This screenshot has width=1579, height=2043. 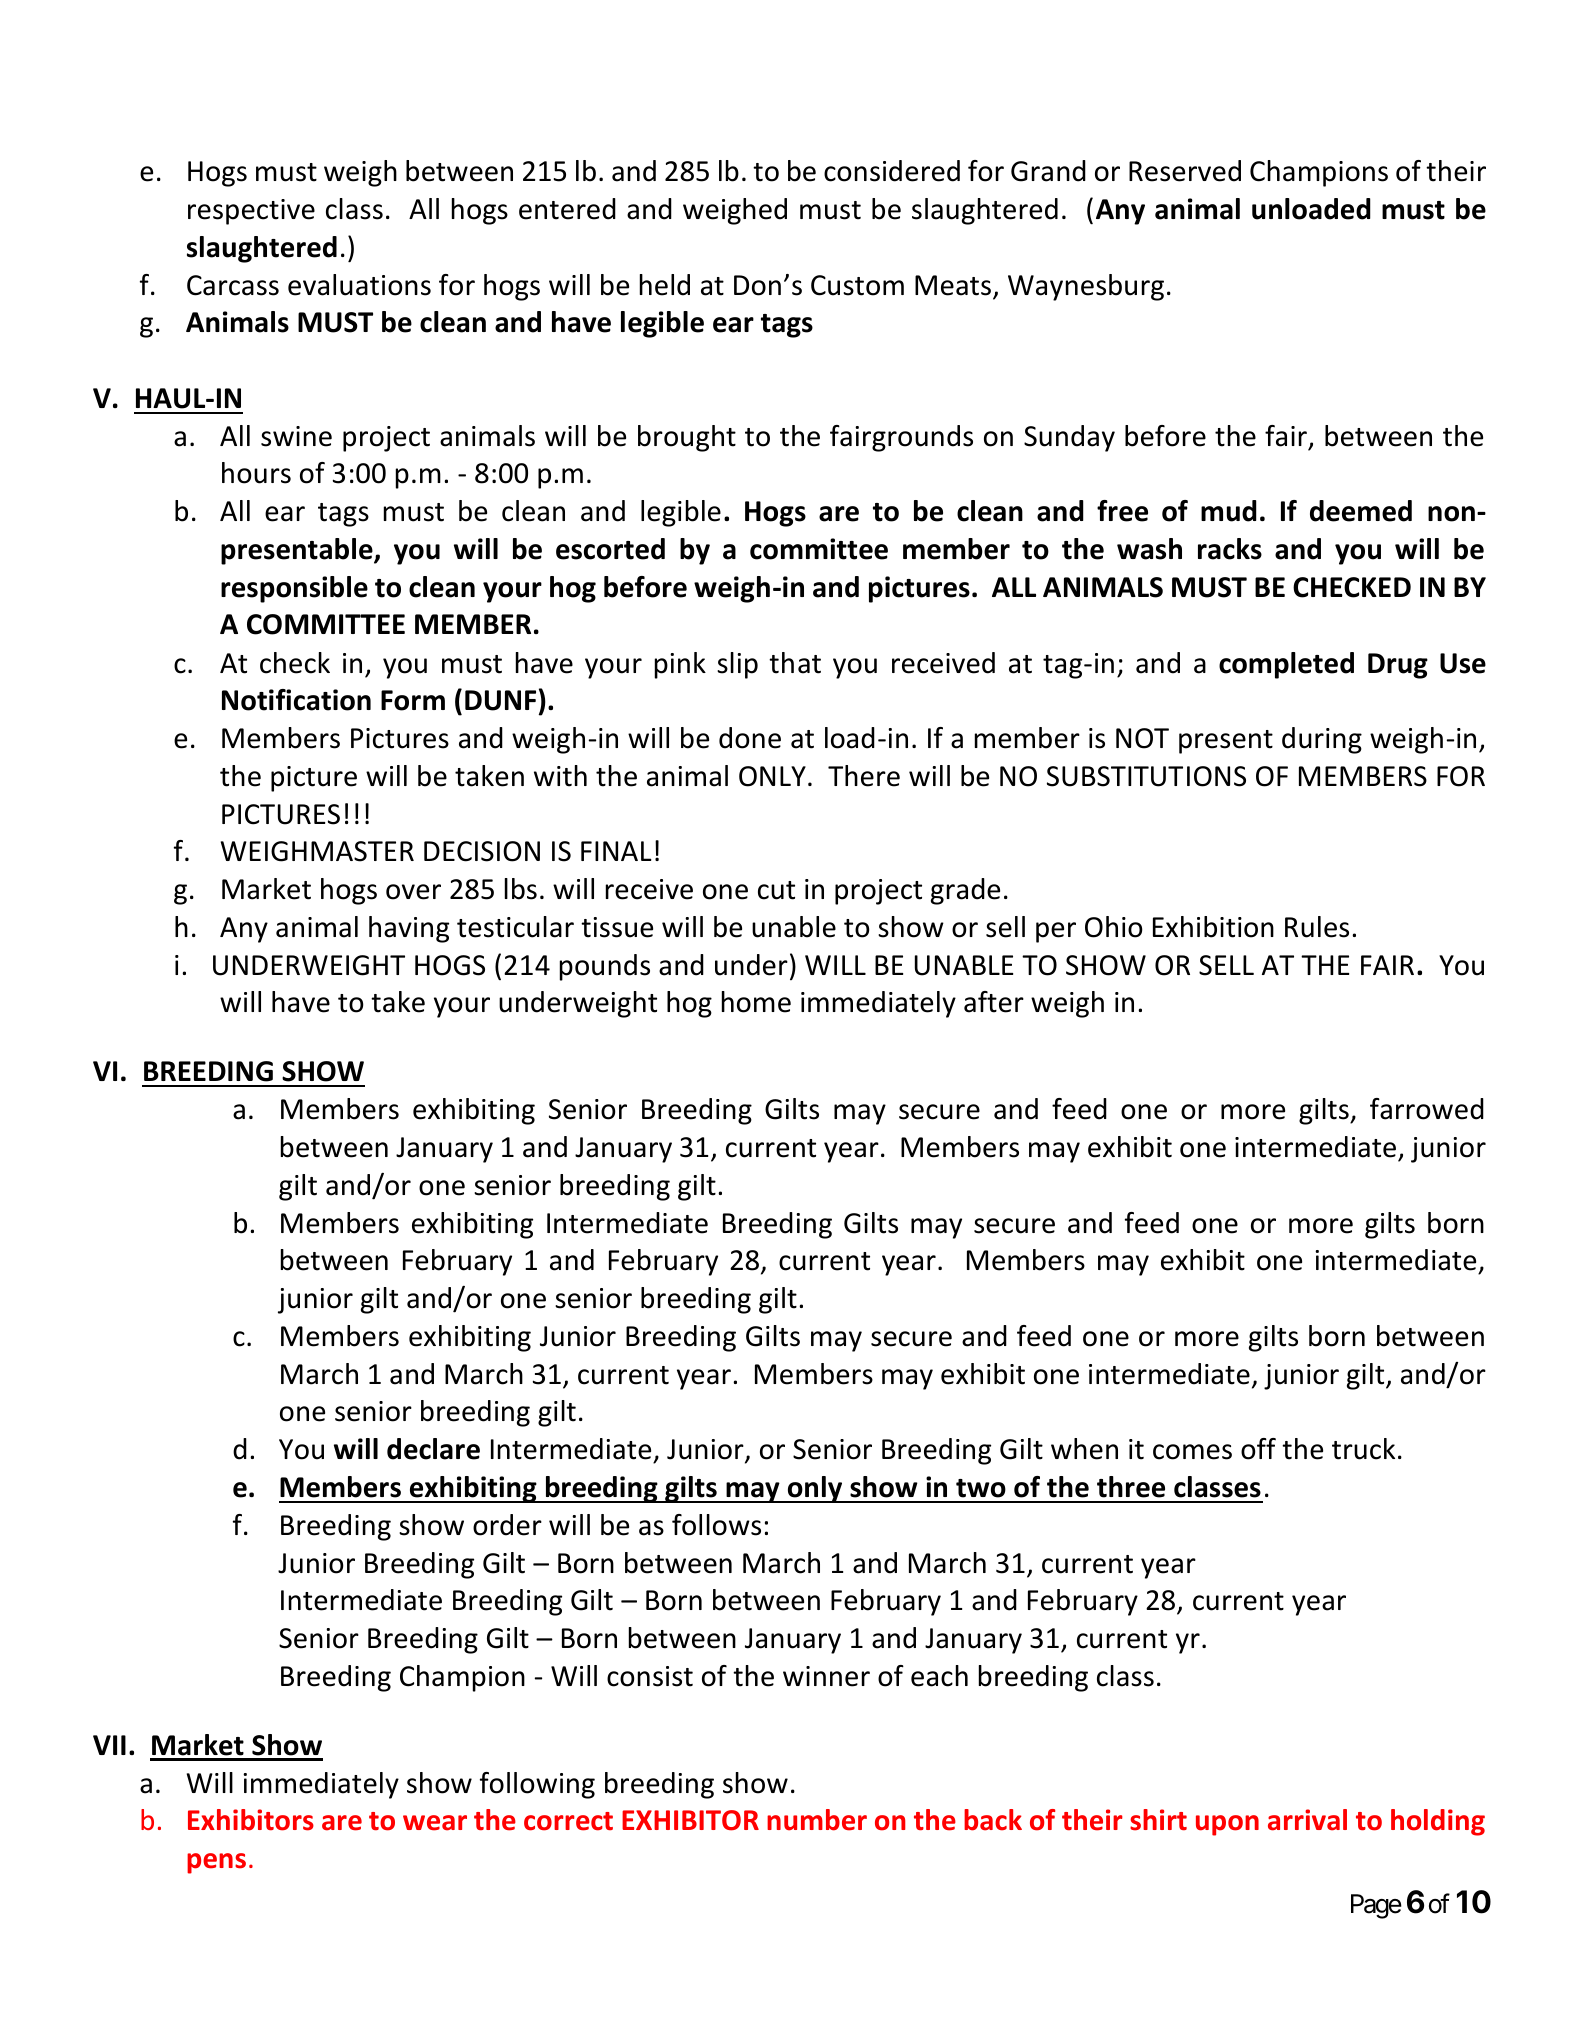 What do you see at coordinates (756, 1002) in the screenshot?
I see `home` at bounding box center [756, 1002].
